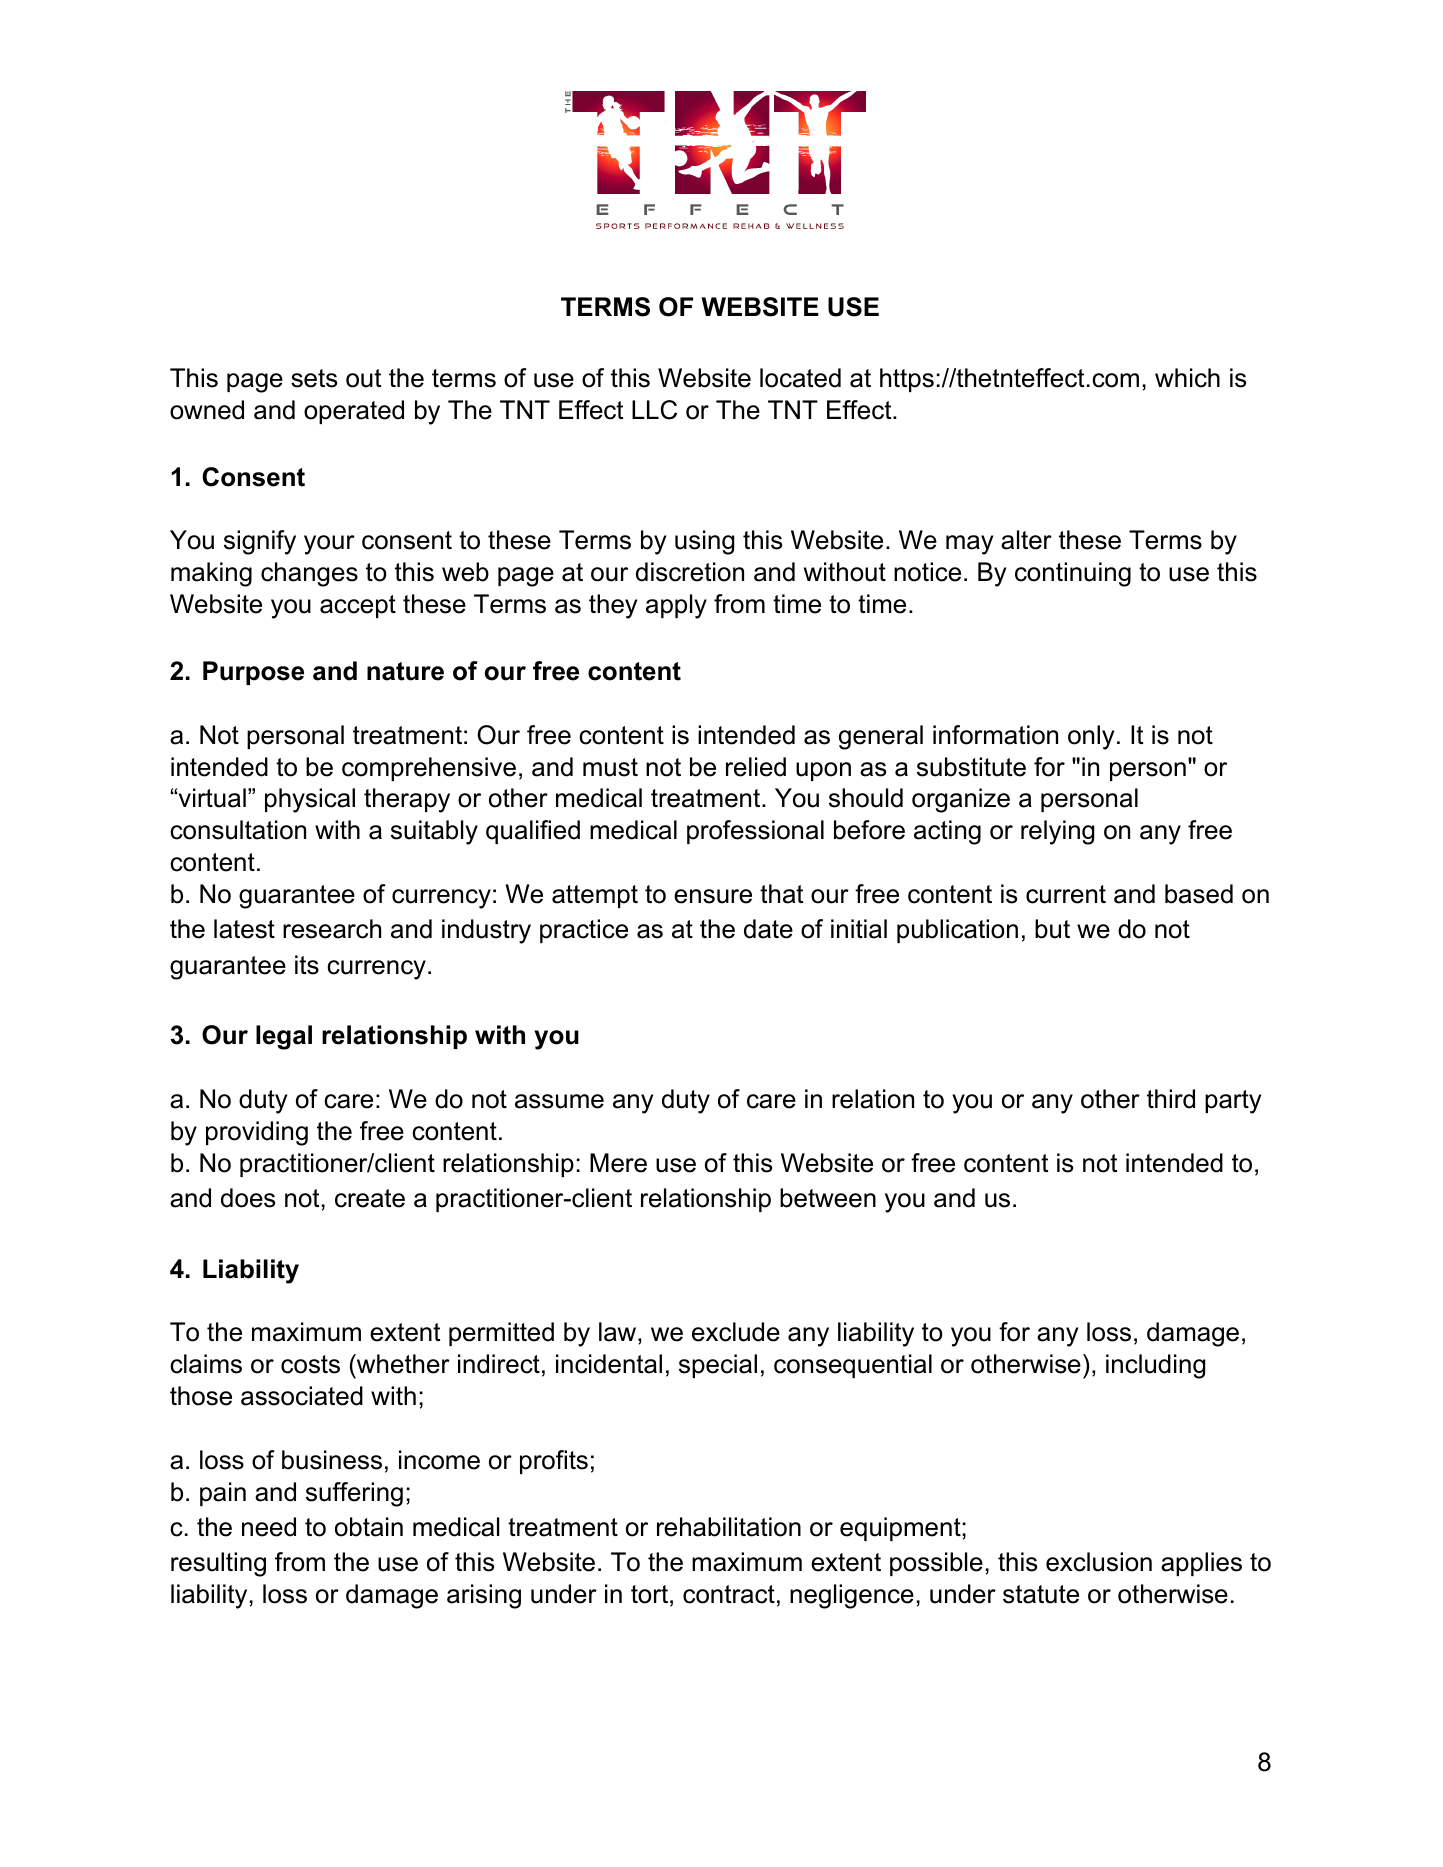  What do you see at coordinates (1052, 929) in the document?
I see `but` at bounding box center [1052, 929].
